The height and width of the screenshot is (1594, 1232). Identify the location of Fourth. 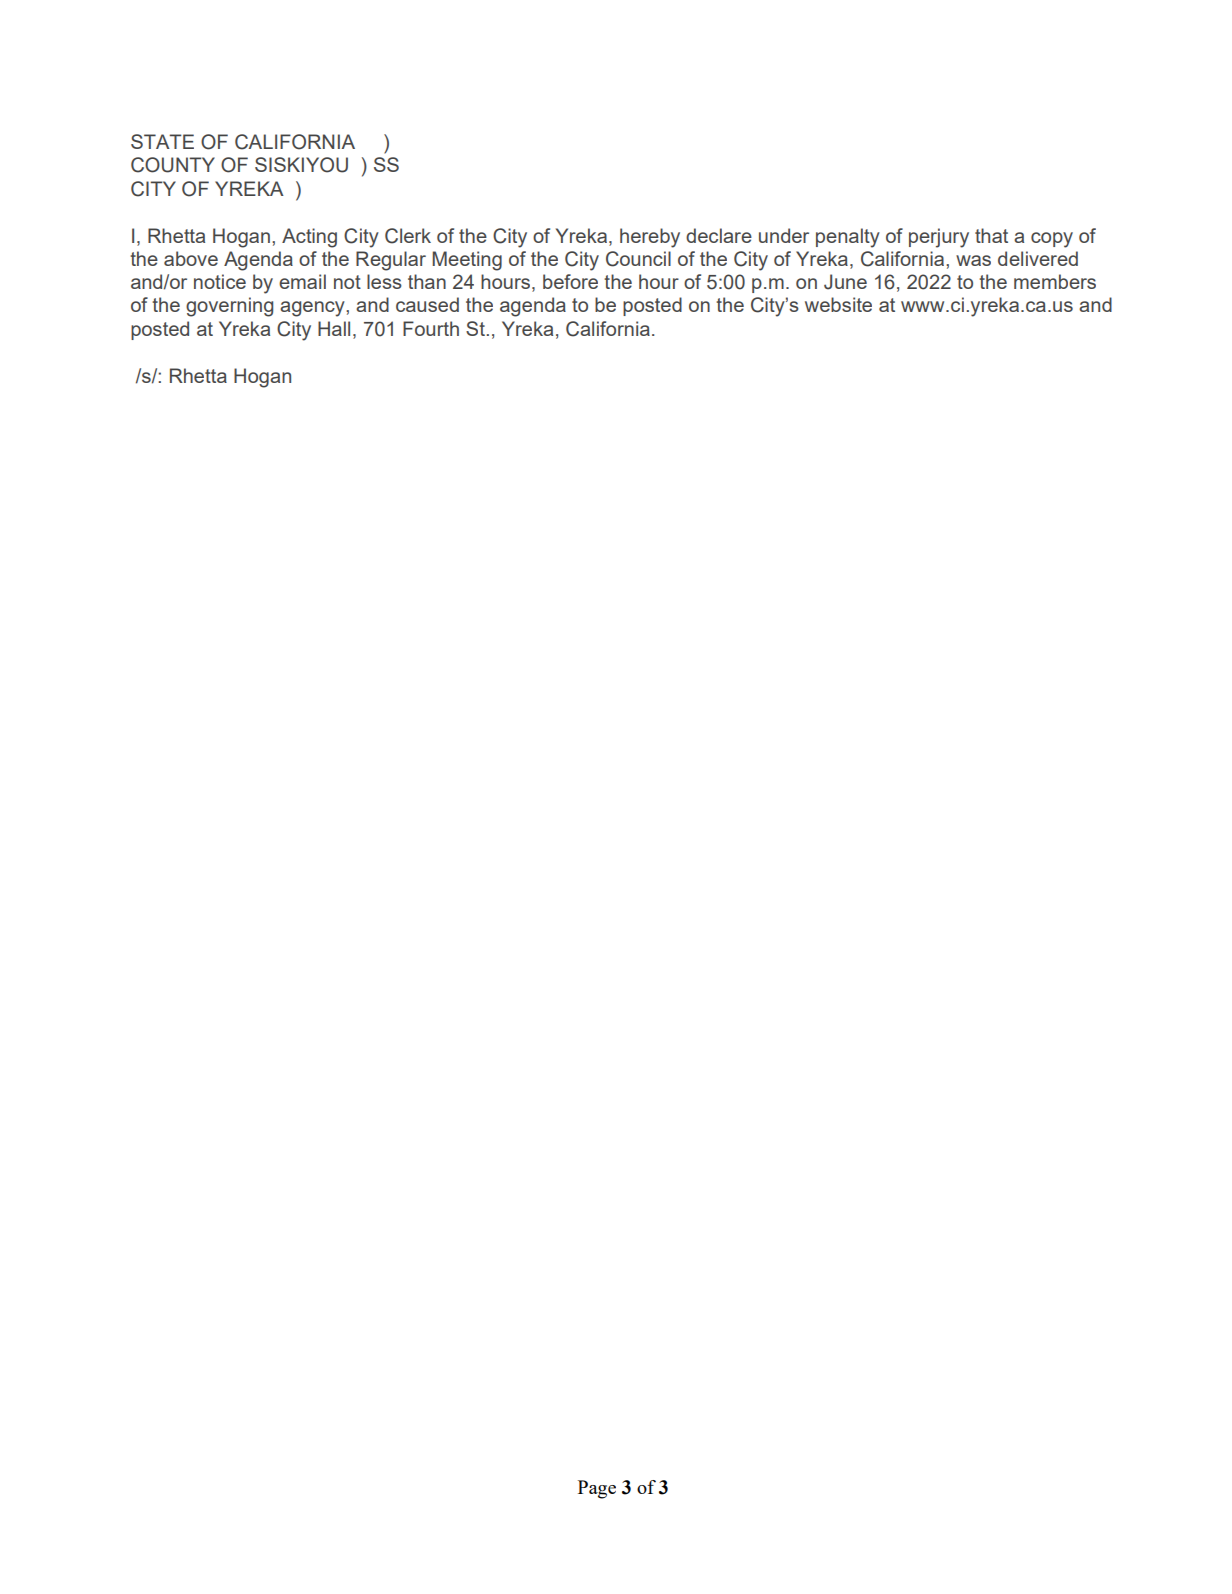
(431, 328).
